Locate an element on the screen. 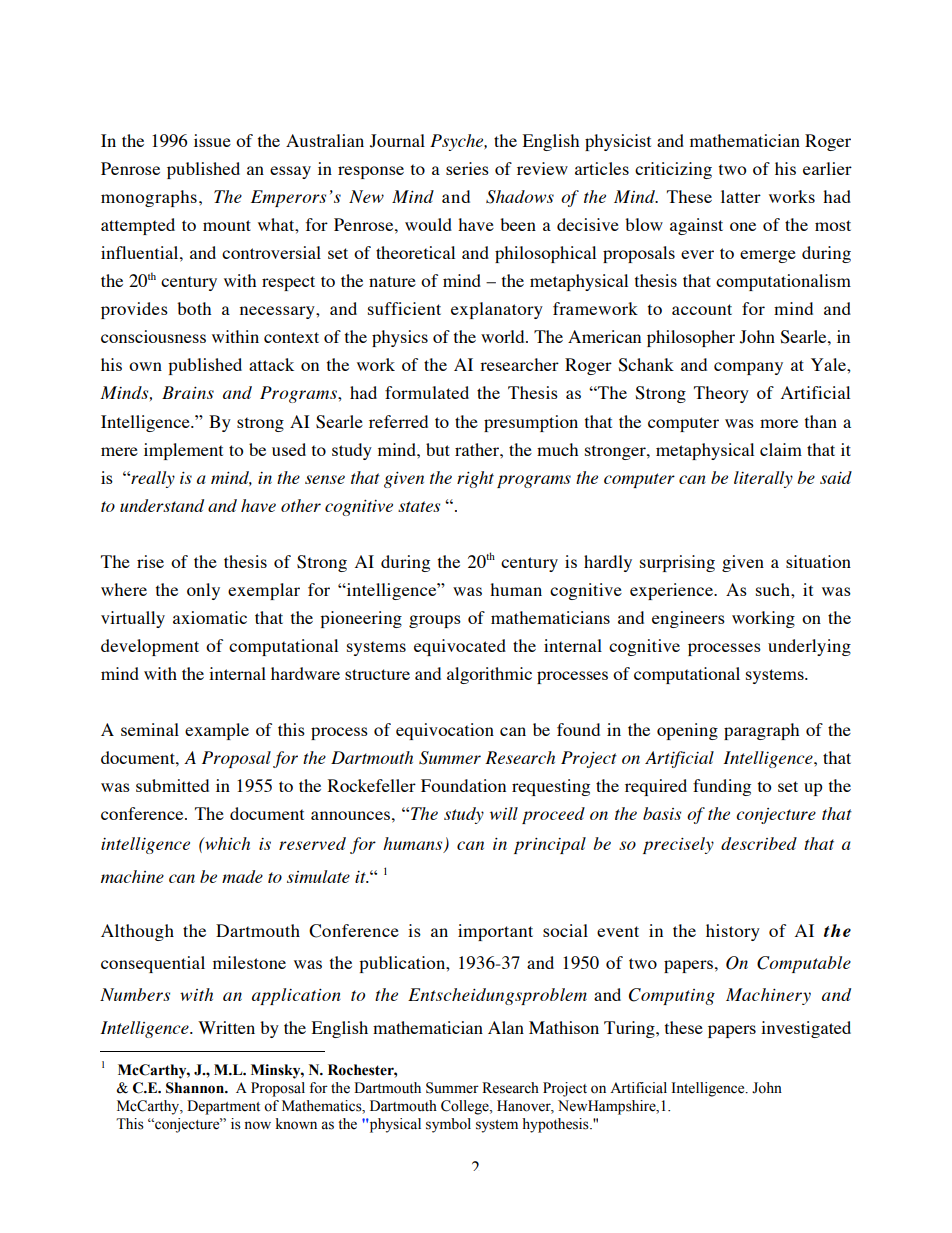 This screenshot has height=1233, width=952. Shannon is located at coordinates (196, 1088).
